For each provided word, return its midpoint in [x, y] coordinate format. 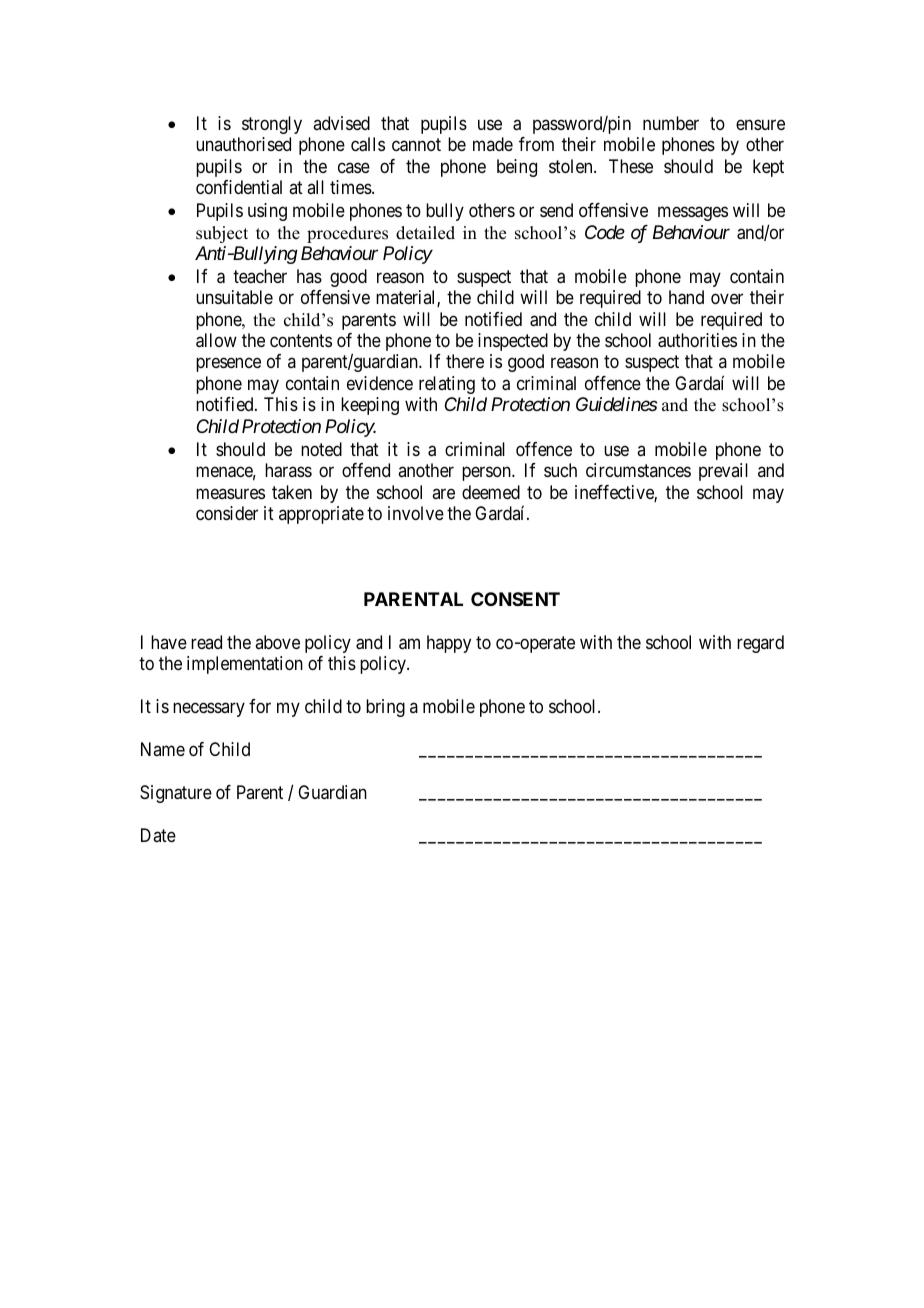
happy [449, 644]
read [206, 642]
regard [760, 644]
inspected [513, 342]
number [671, 123]
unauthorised [243, 144]
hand [686, 297]
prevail [723, 472]
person [487, 474]
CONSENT [515, 599]
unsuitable [234, 297]
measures [230, 493]
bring [385, 708]
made [493, 144]
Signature [176, 794]
